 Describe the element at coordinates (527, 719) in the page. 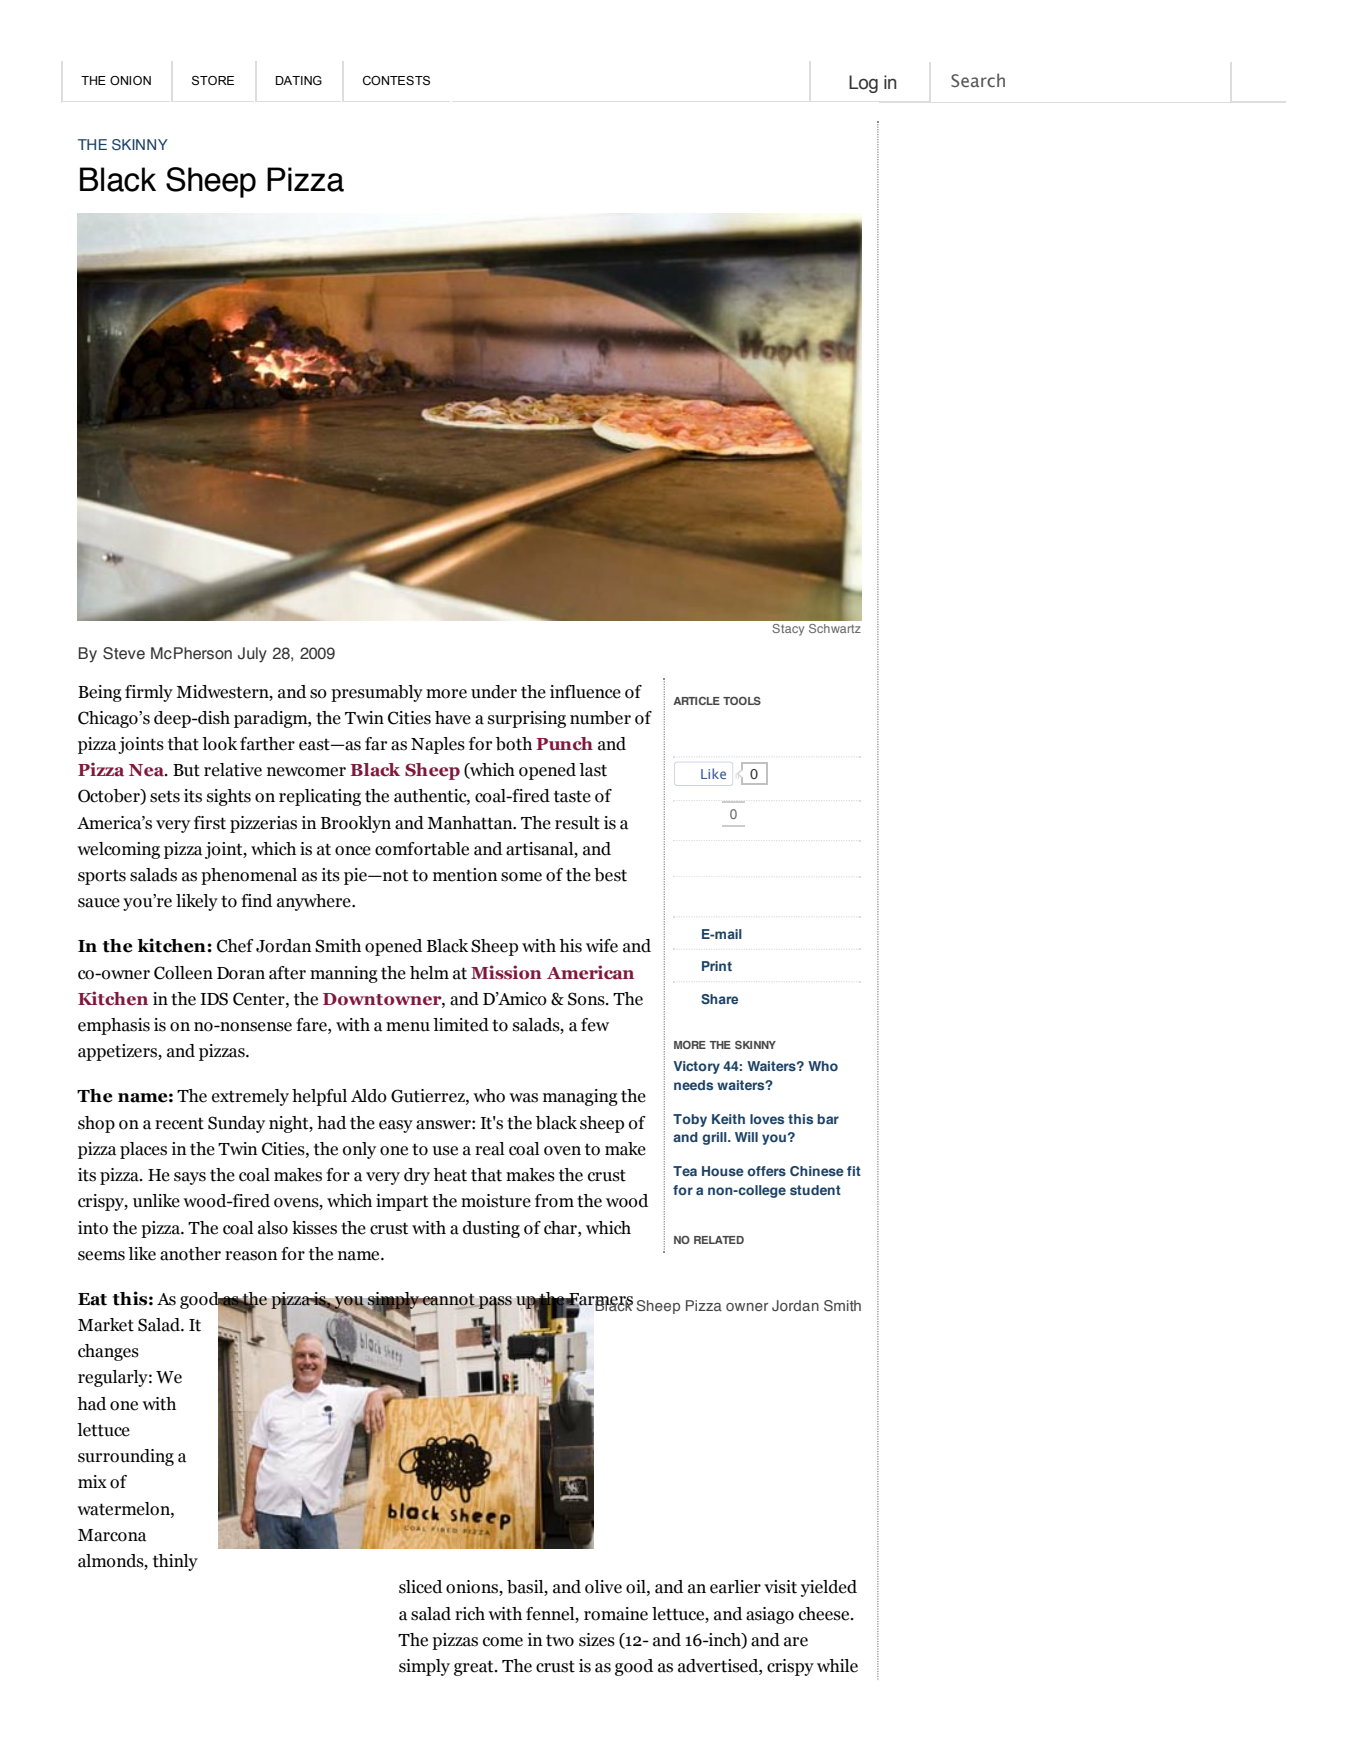

I see `surprising` at that location.
